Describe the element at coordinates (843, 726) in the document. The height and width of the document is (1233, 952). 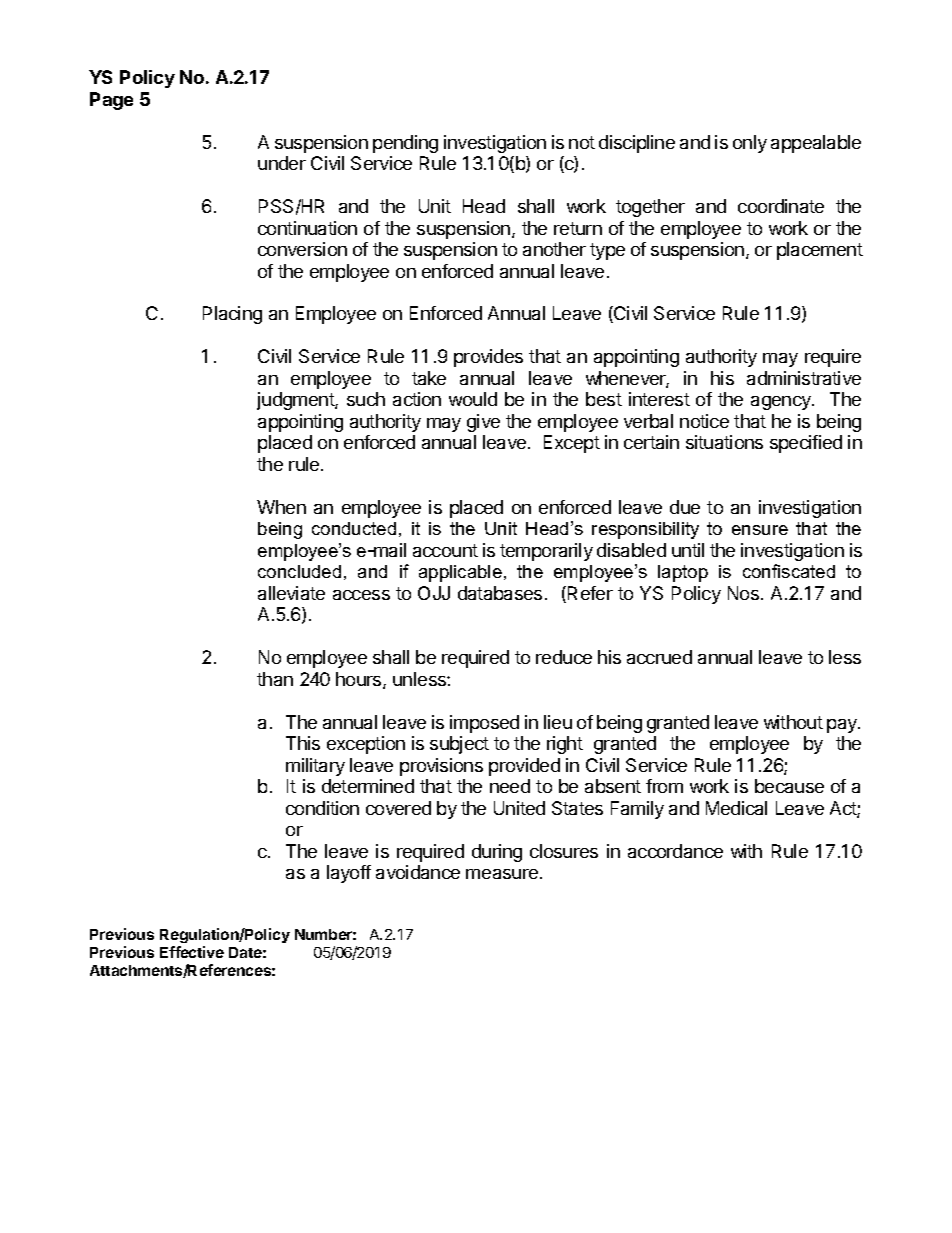
I see `pay` at that location.
